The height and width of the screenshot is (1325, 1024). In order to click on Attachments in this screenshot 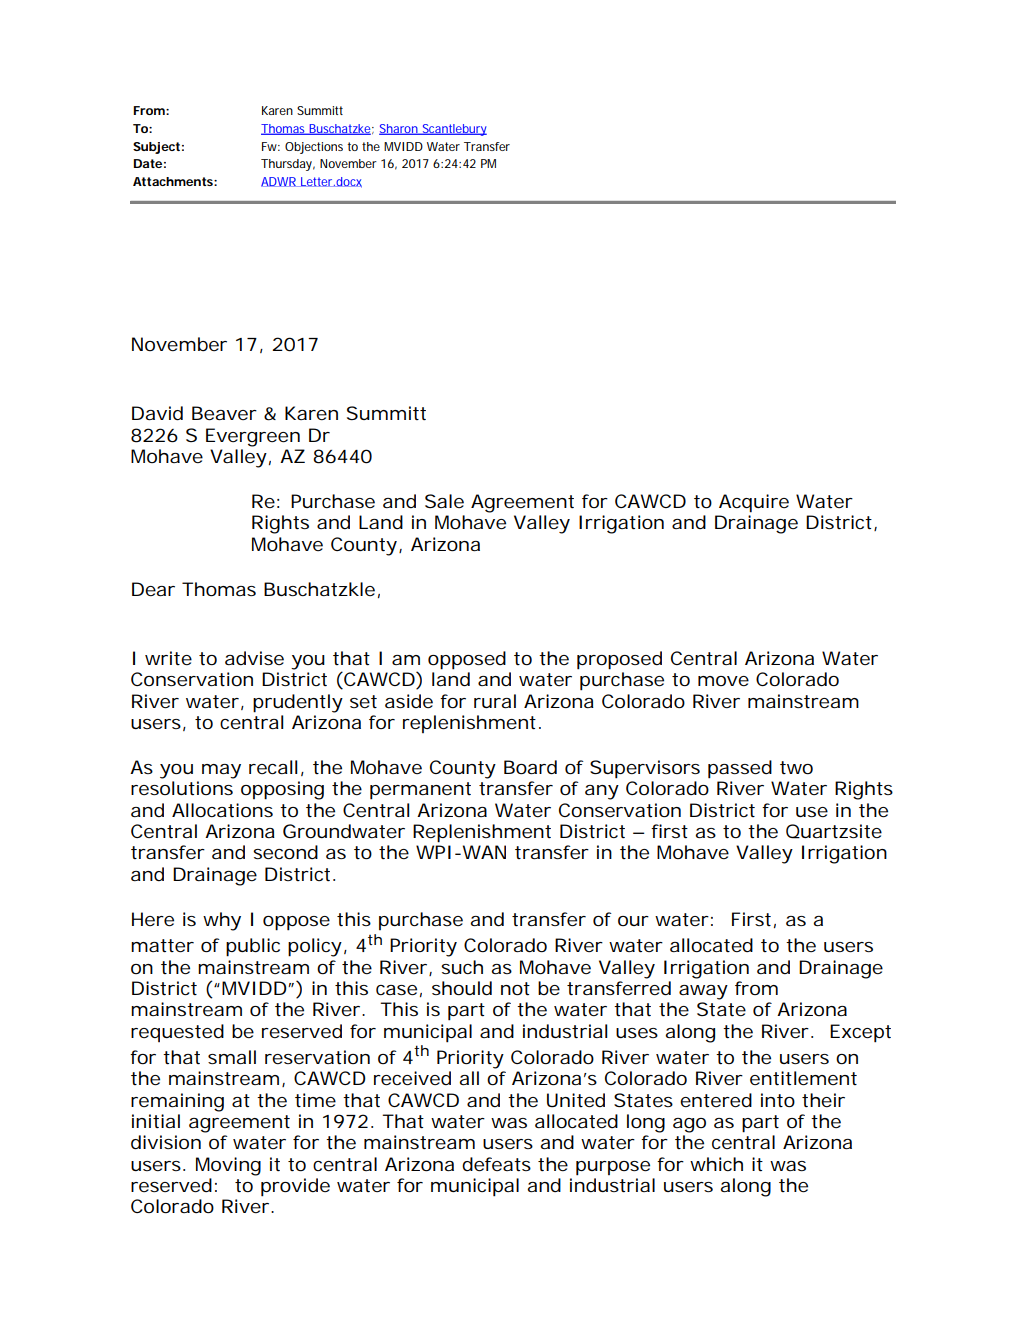, I will do `click(174, 181)`.
